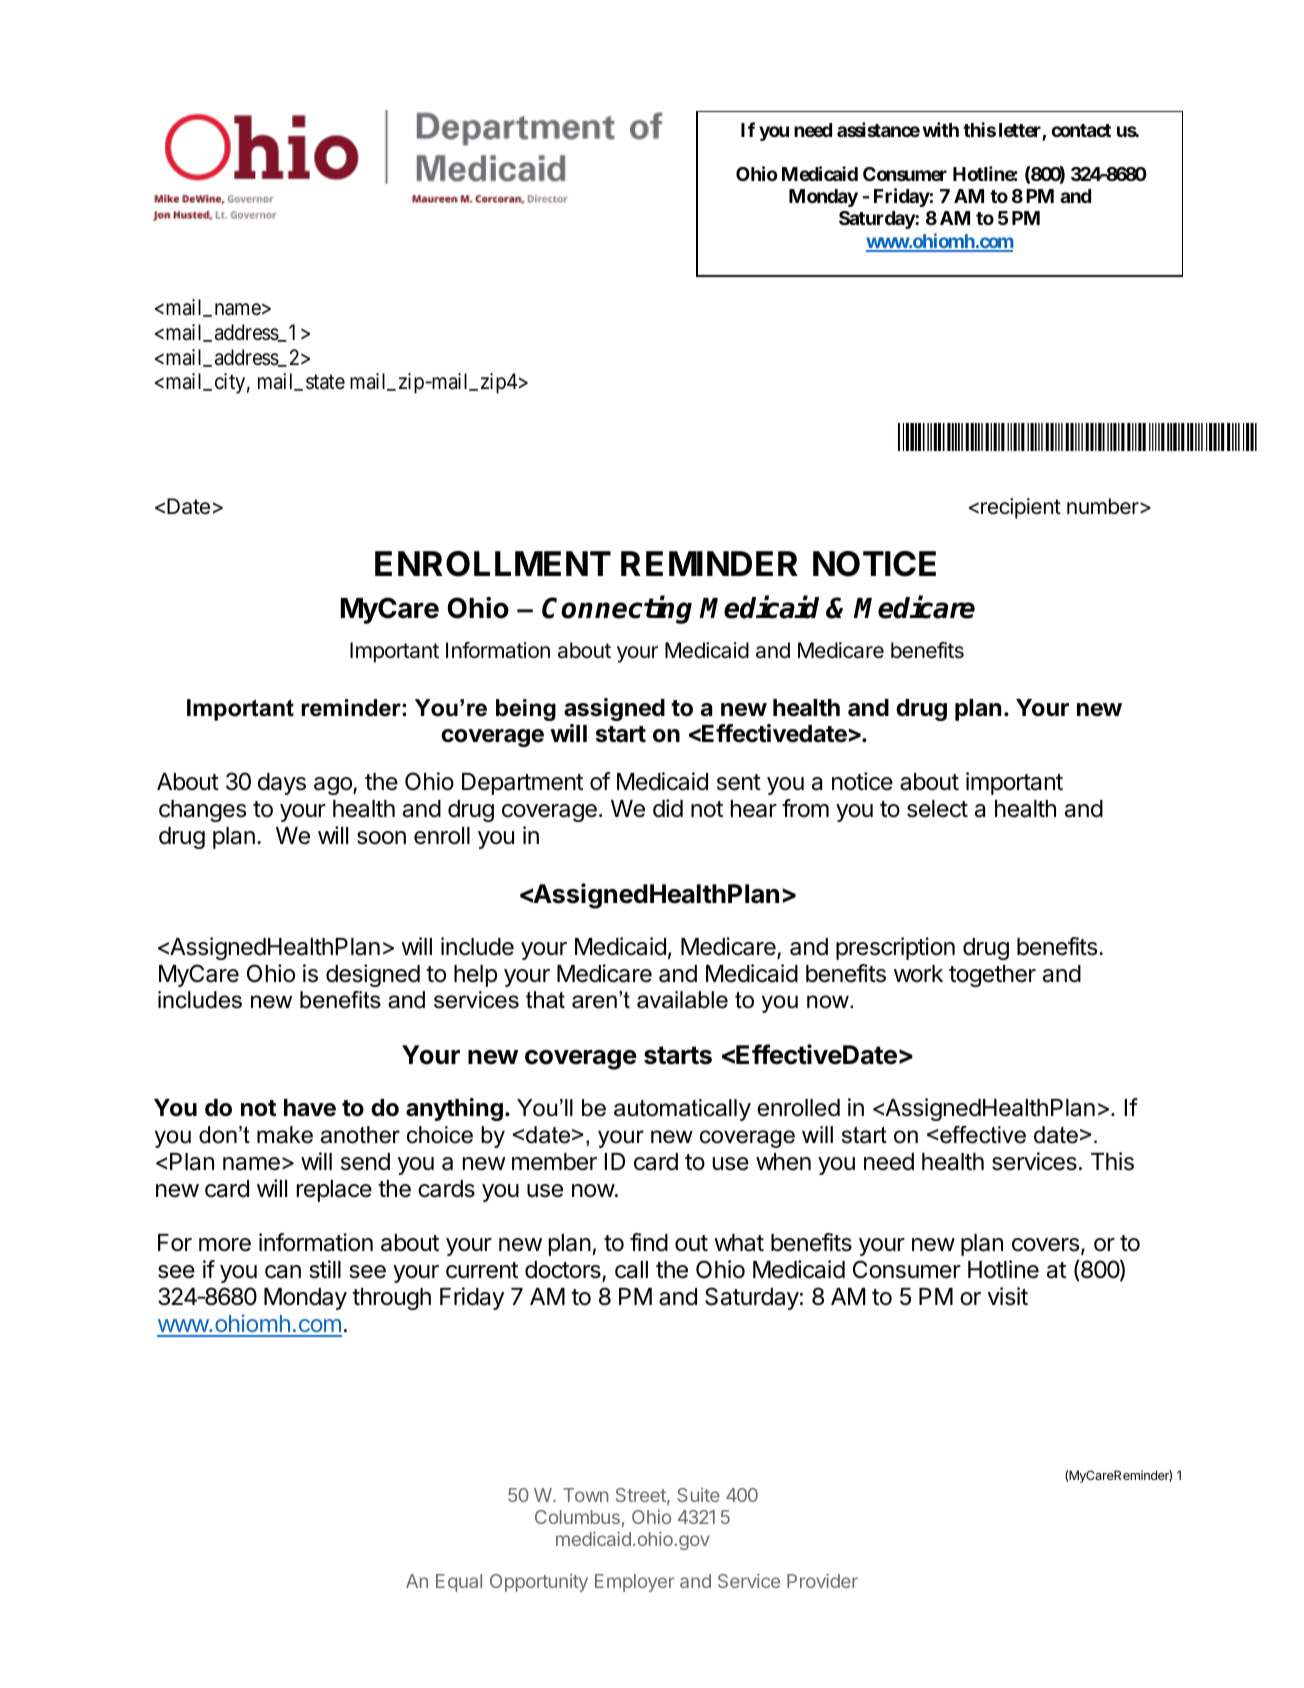 This screenshot has height=1688, width=1304. What do you see at coordinates (526, 710) in the screenshot?
I see `being` at bounding box center [526, 710].
